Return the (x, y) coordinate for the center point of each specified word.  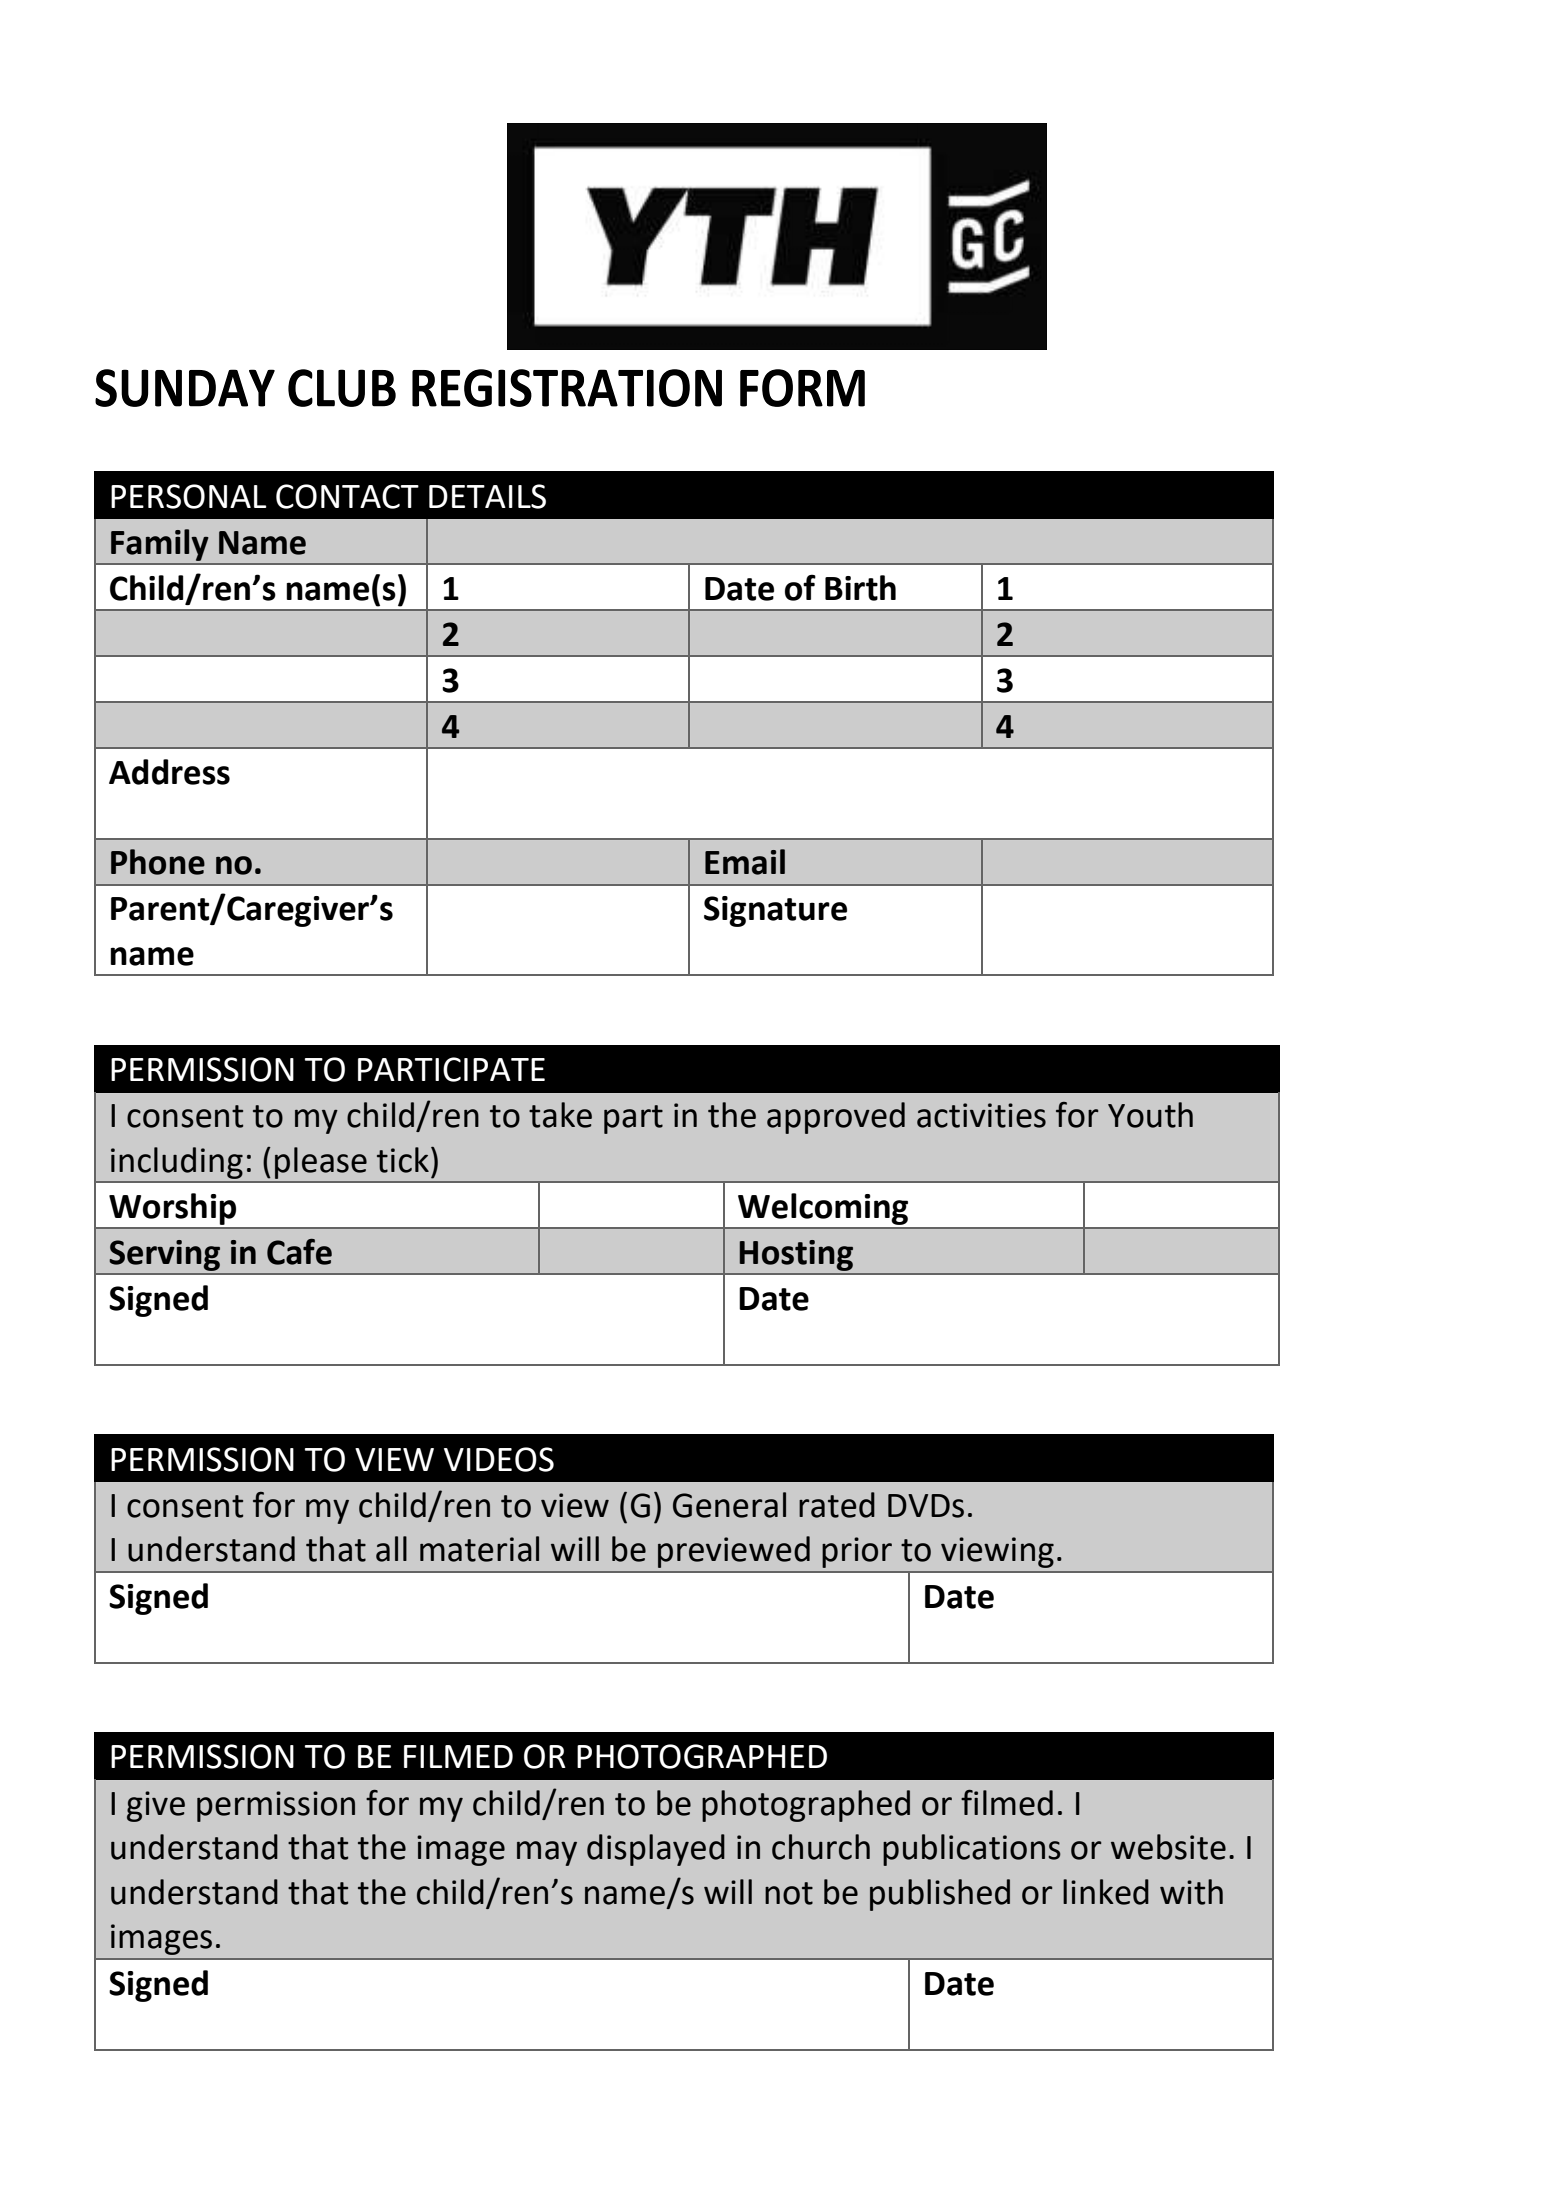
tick (403, 1160)
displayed (656, 1850)
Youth (1150, 1115)
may (547, 1853)
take (560, 1115)
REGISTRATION (567, 388)
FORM (802, 388)
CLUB (342, 388)
